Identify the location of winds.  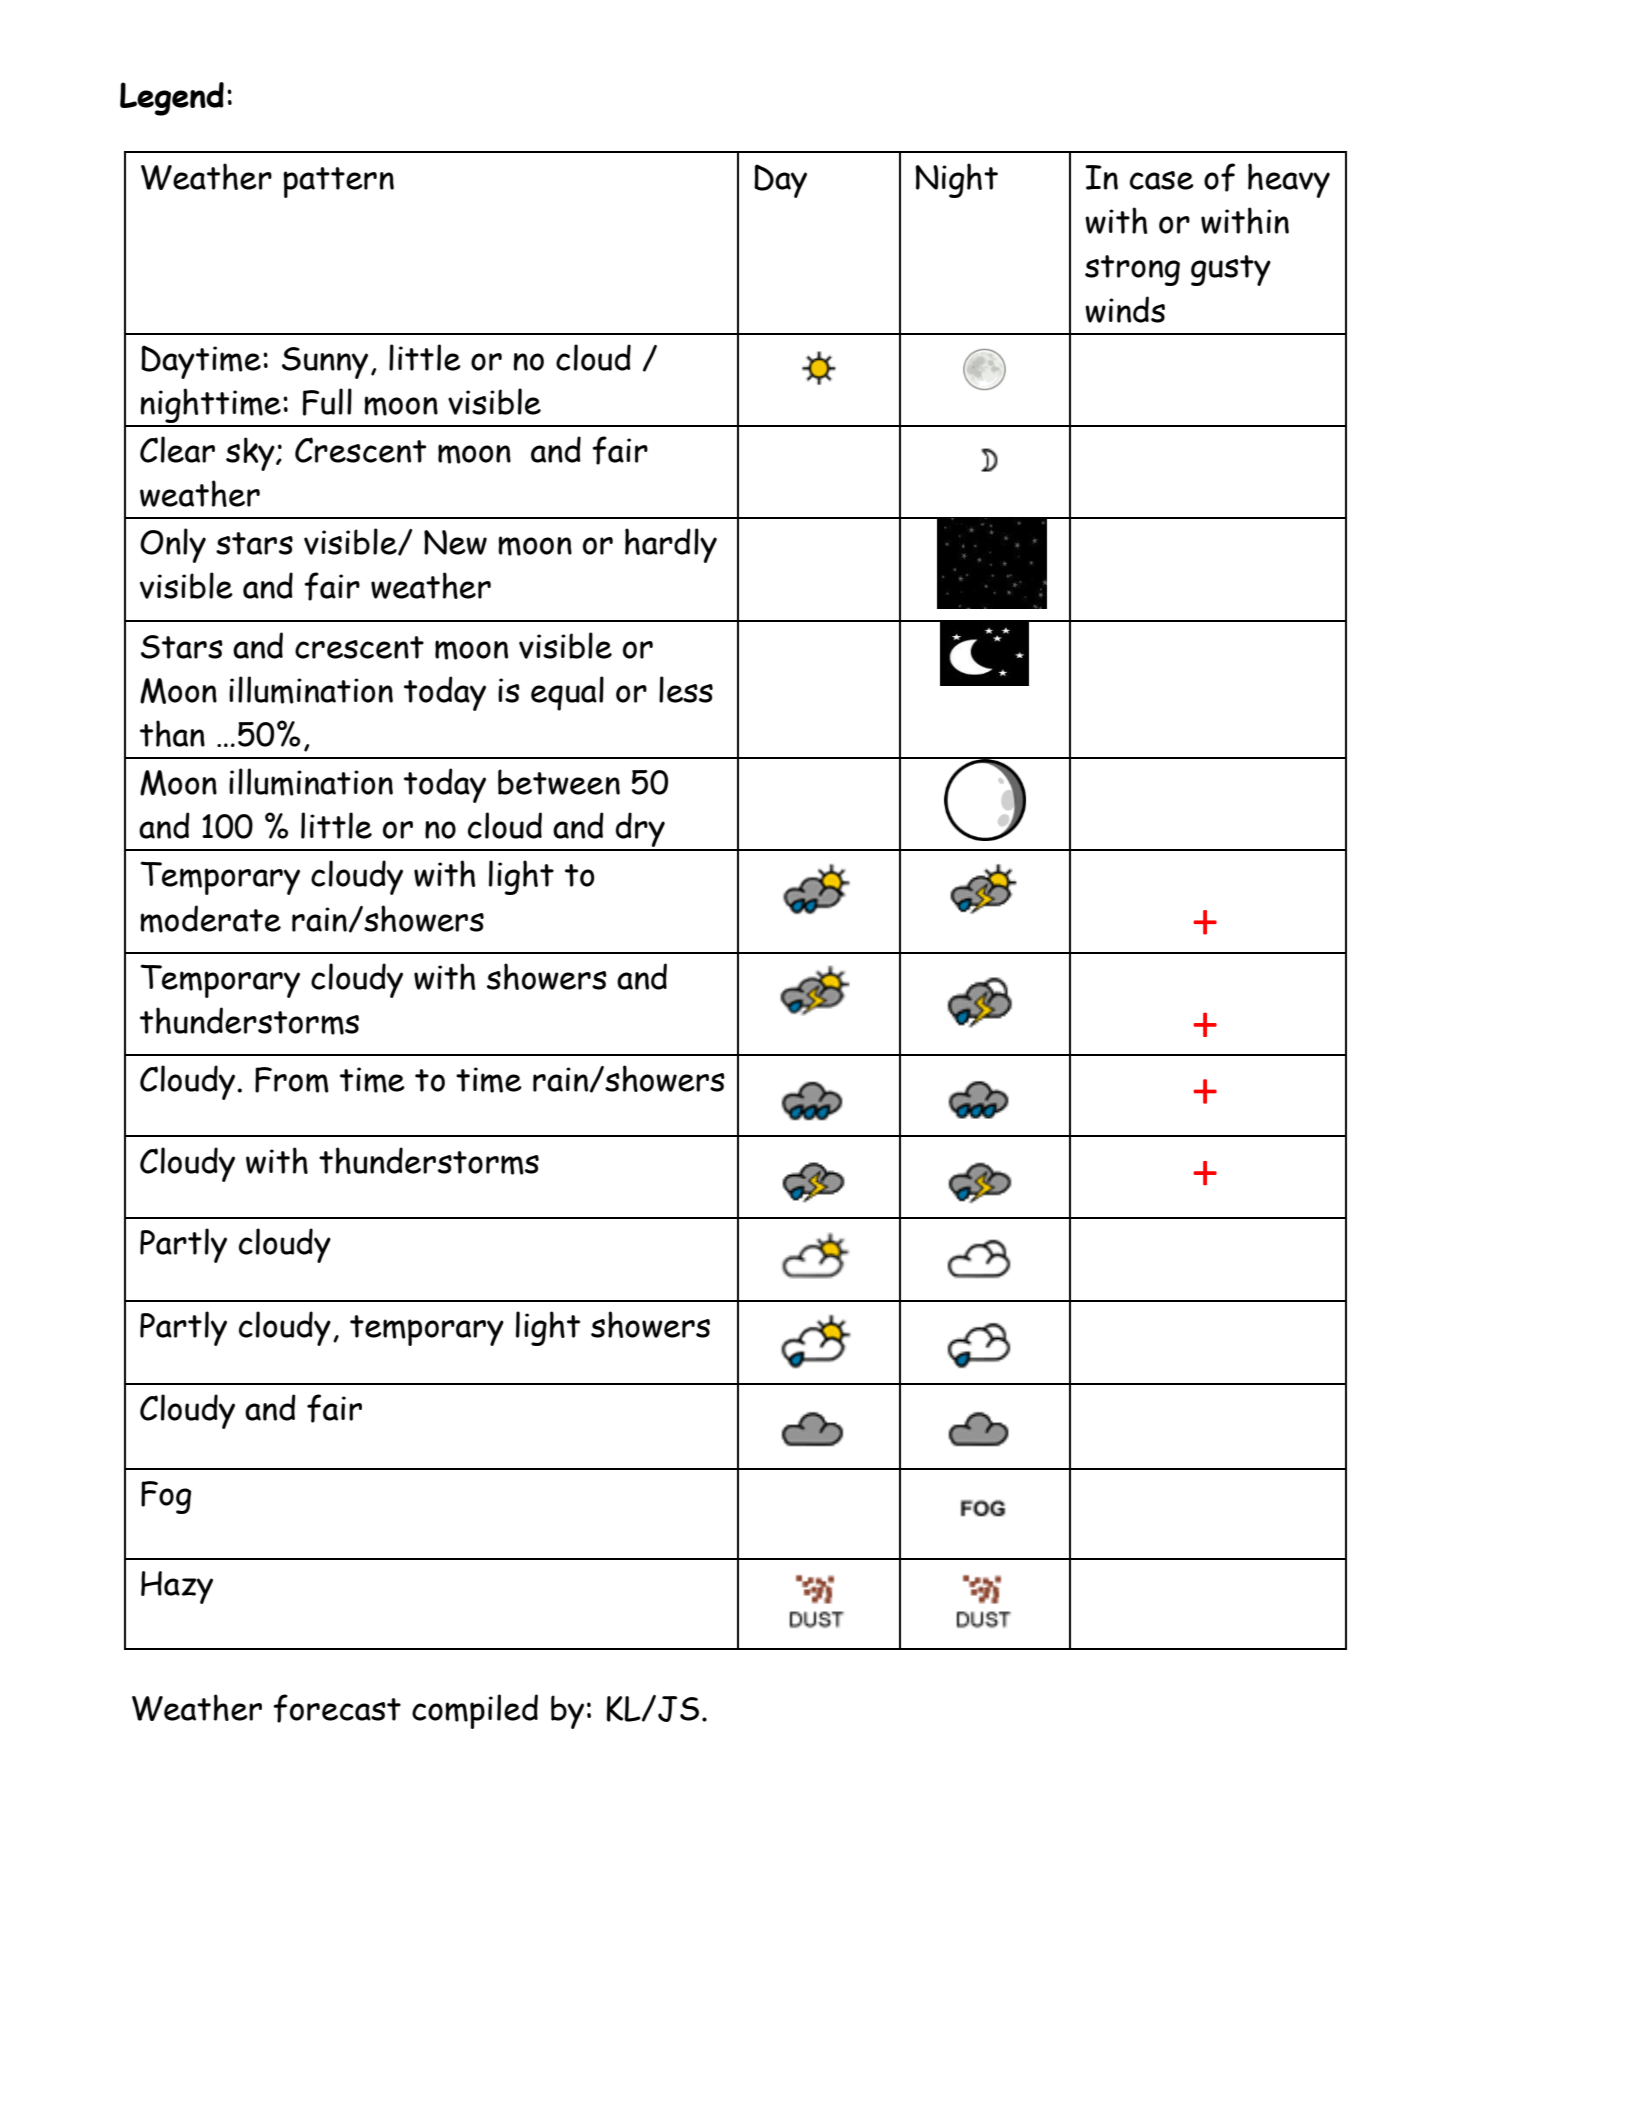
(1125, 309).
